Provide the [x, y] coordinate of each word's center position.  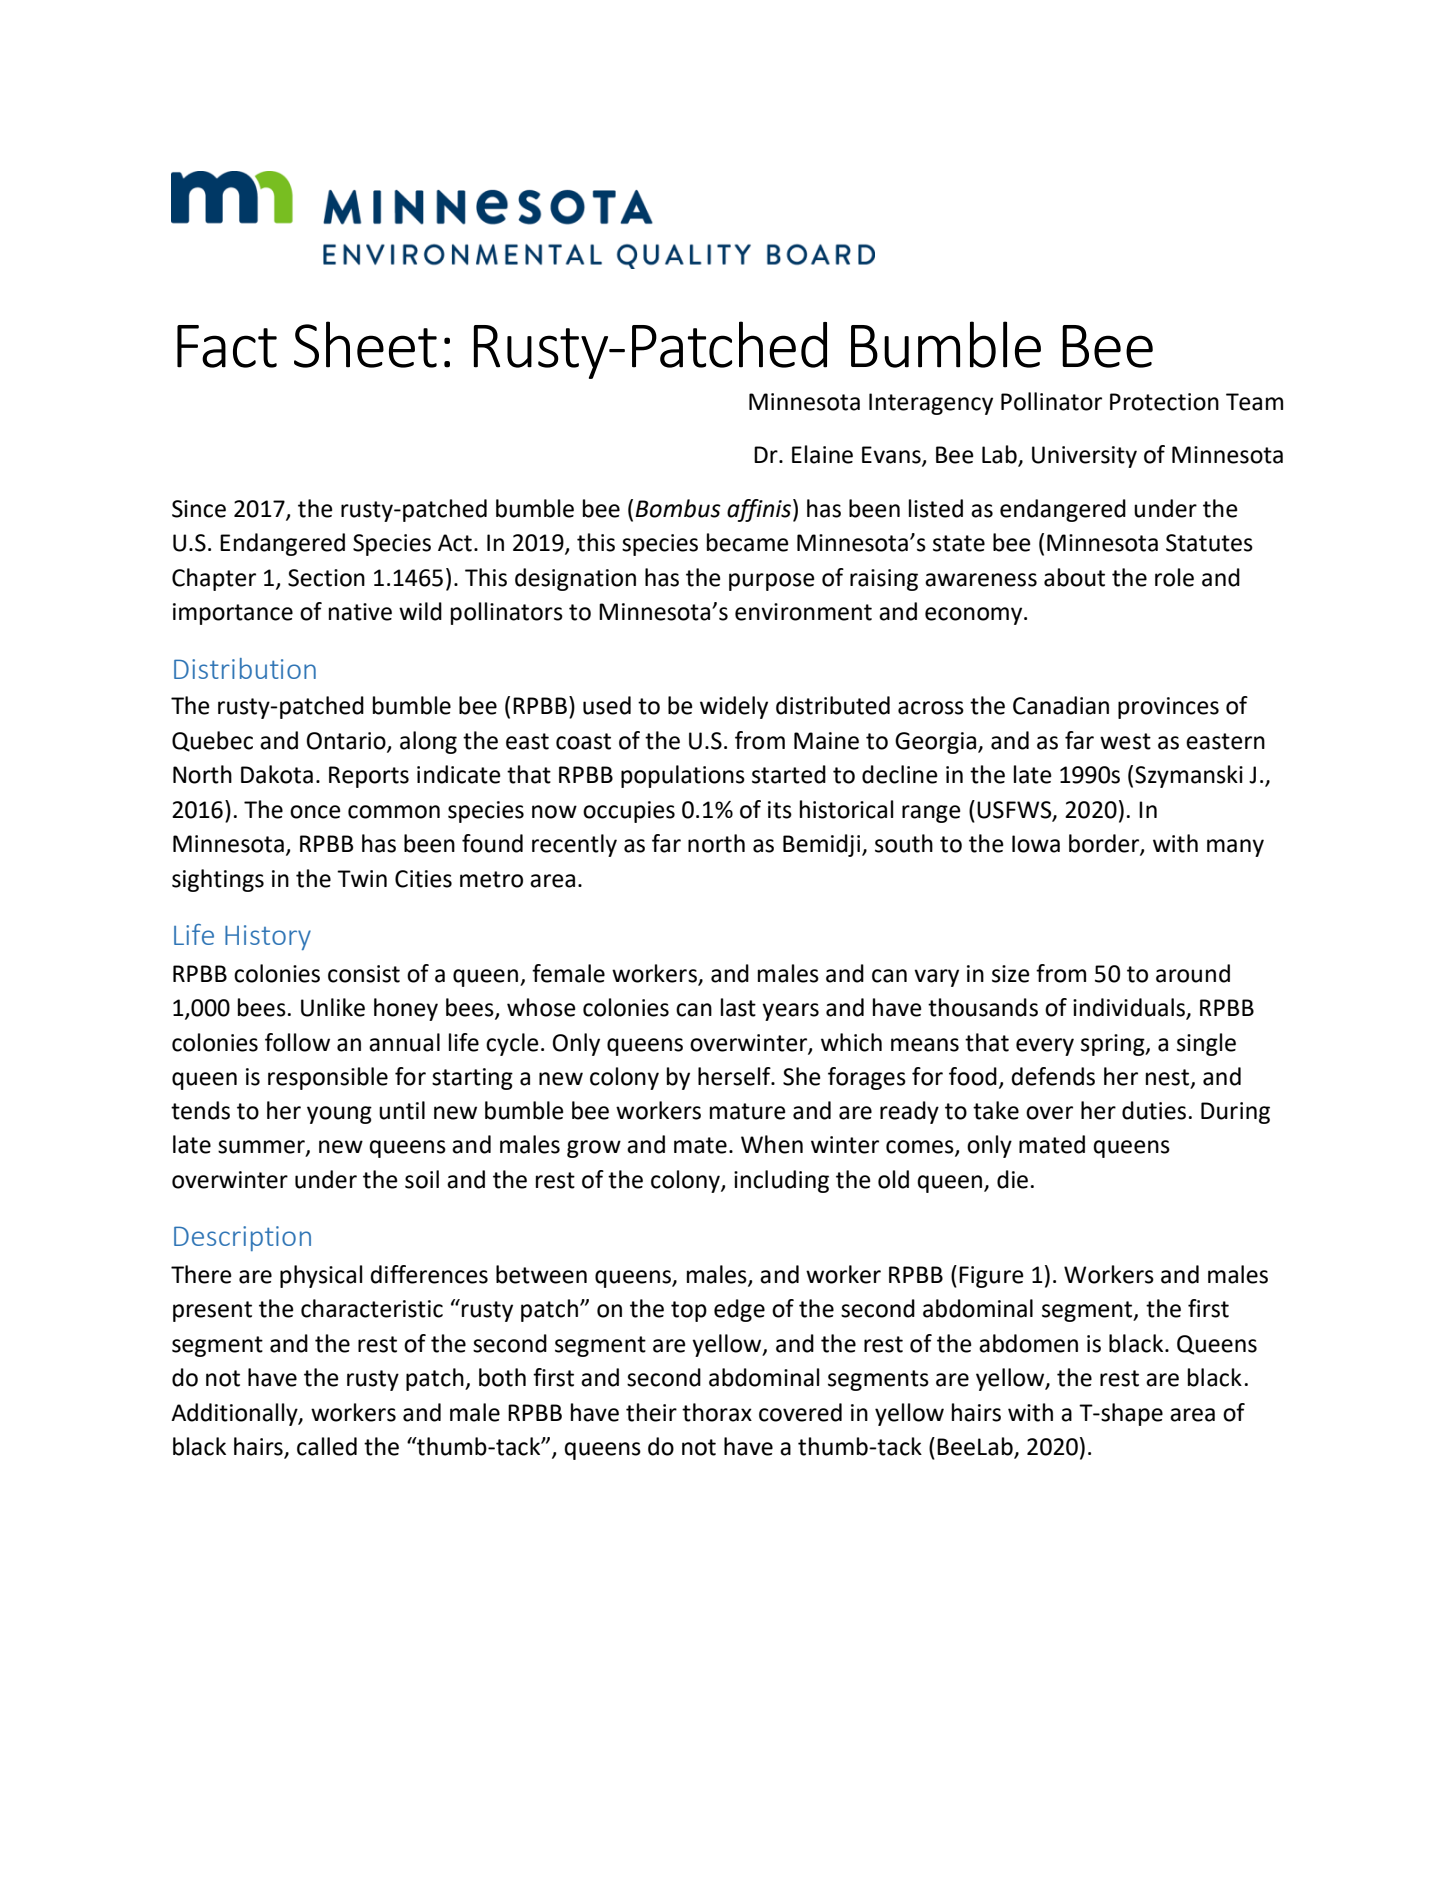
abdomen [1028, 1343]
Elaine [822, 454]
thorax [717, 1412]
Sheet [365, 344]
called [327, 1446]
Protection [1164, 402]
